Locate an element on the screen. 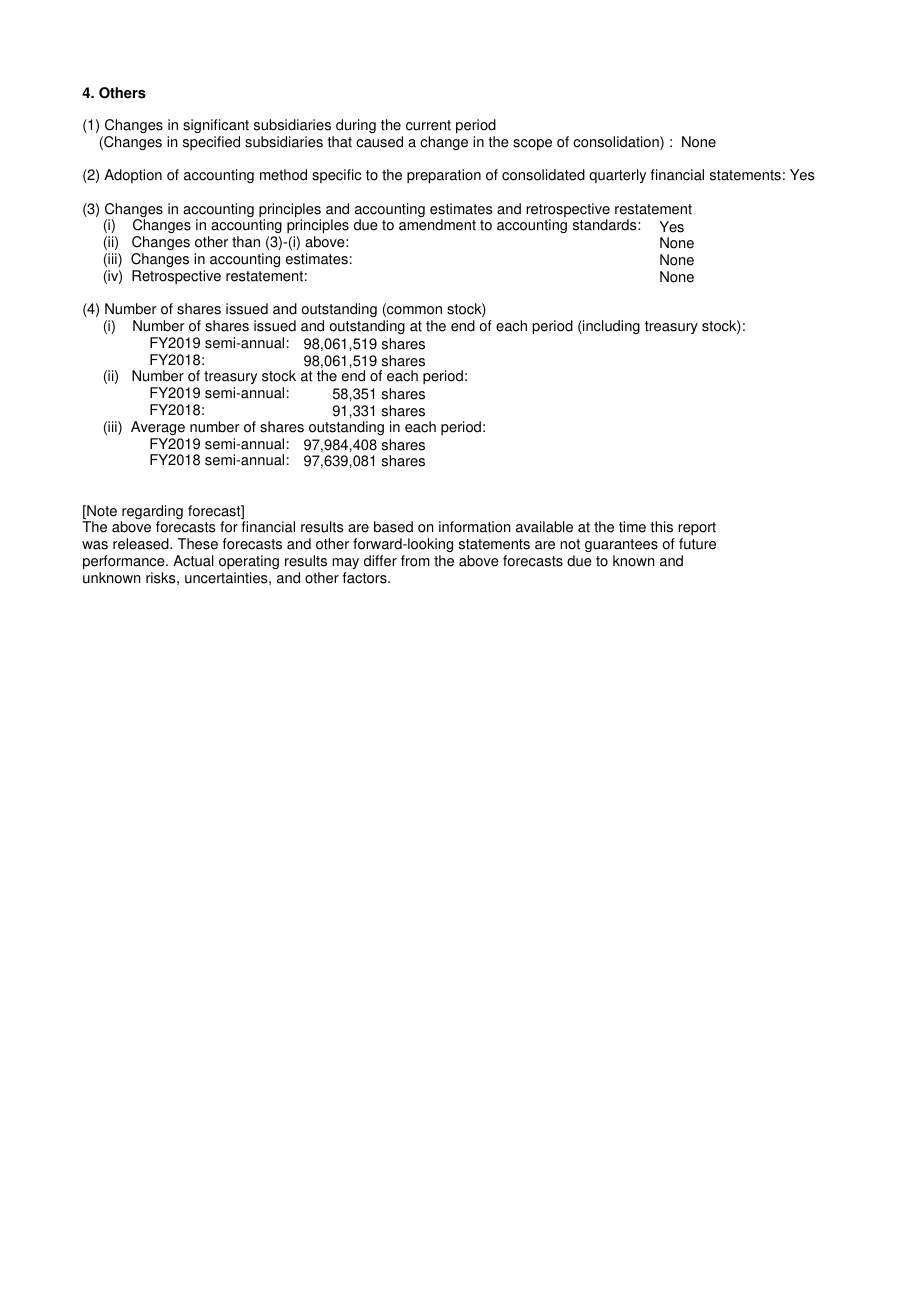 Image resolution: width=924 pixels, height=1308 pixels. differ is located at coordinates (380, 561).
